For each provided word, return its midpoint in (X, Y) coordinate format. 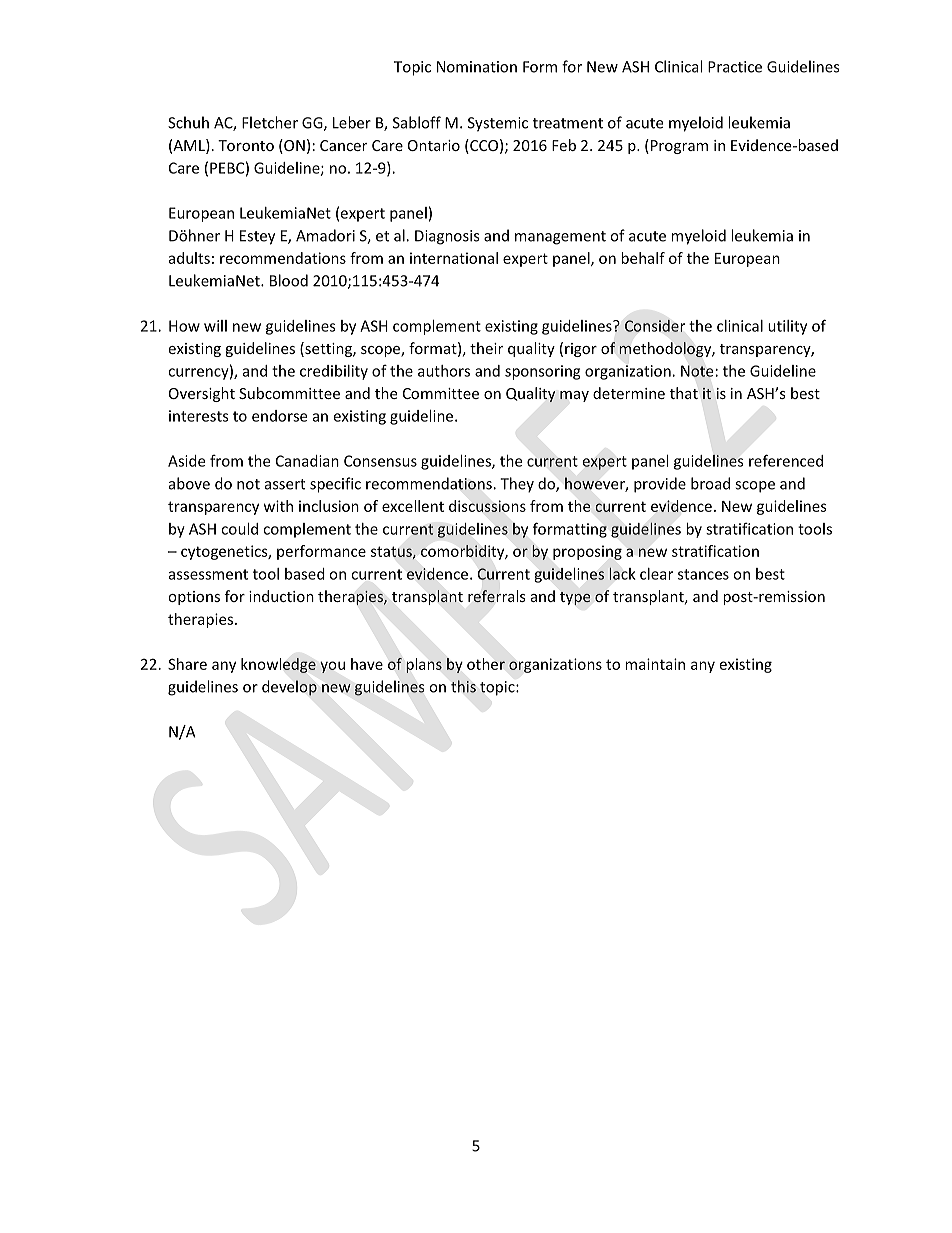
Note (697, 371)
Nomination (477, 67)
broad (710, 483)
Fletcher (270, 122)
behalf (643, 258)
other (486, 664)
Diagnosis (447, 237)
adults (189, 258)
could (239, 529)
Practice (735, 67)
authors (444, 371)
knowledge (278, 665)
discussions (487, 506)
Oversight (202, 394)
